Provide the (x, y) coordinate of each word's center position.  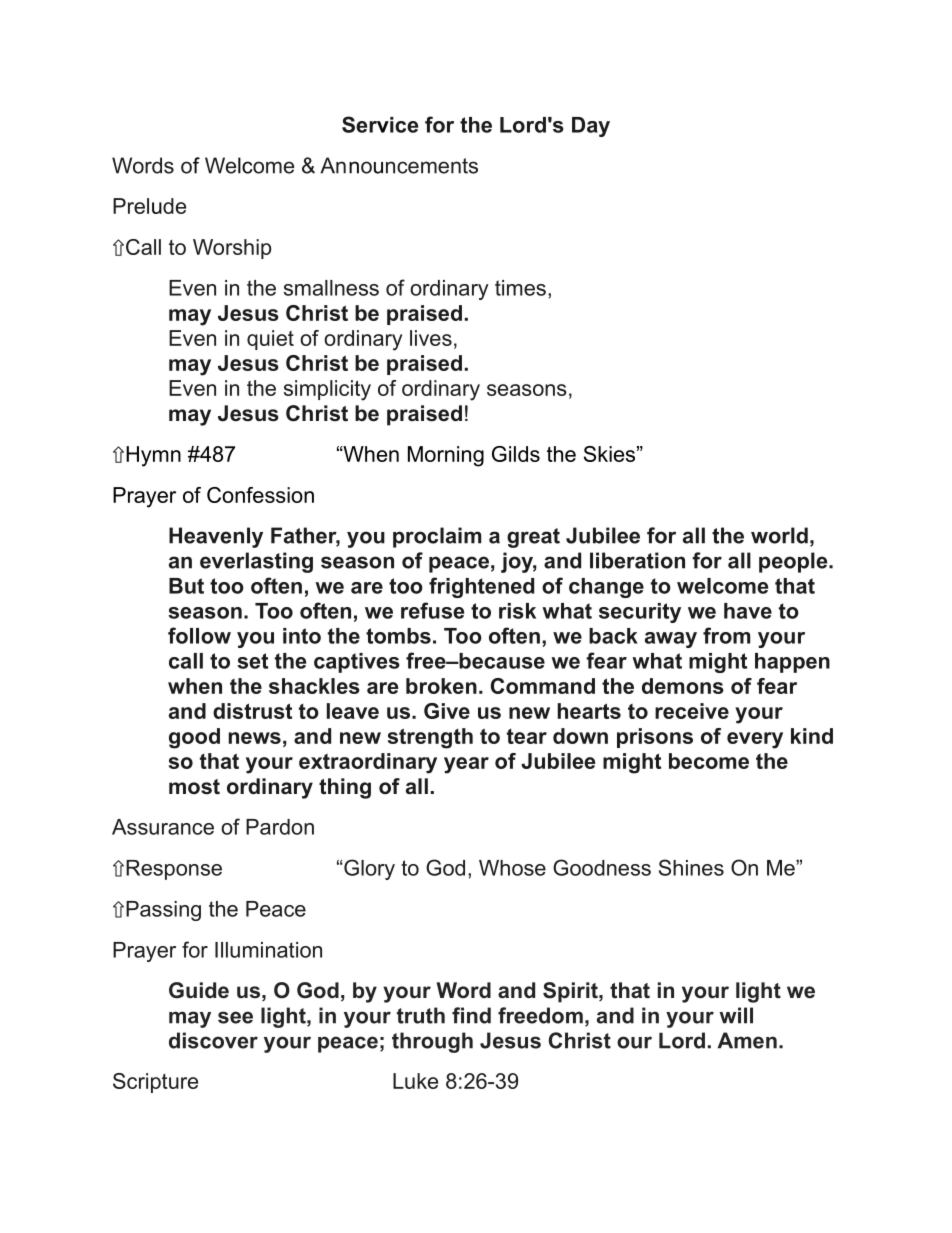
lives (431, 338)
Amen (747, 1040)
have (748, 611)
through (432, 1042)
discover (213, 1040)
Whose (512, 868)
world (779, 535)
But (186, 586)
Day (591, 127)
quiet (270, 340)
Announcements (399, 165)
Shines (691, 867)
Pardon (280, 827)
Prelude (149, 206)
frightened (481, 587)
